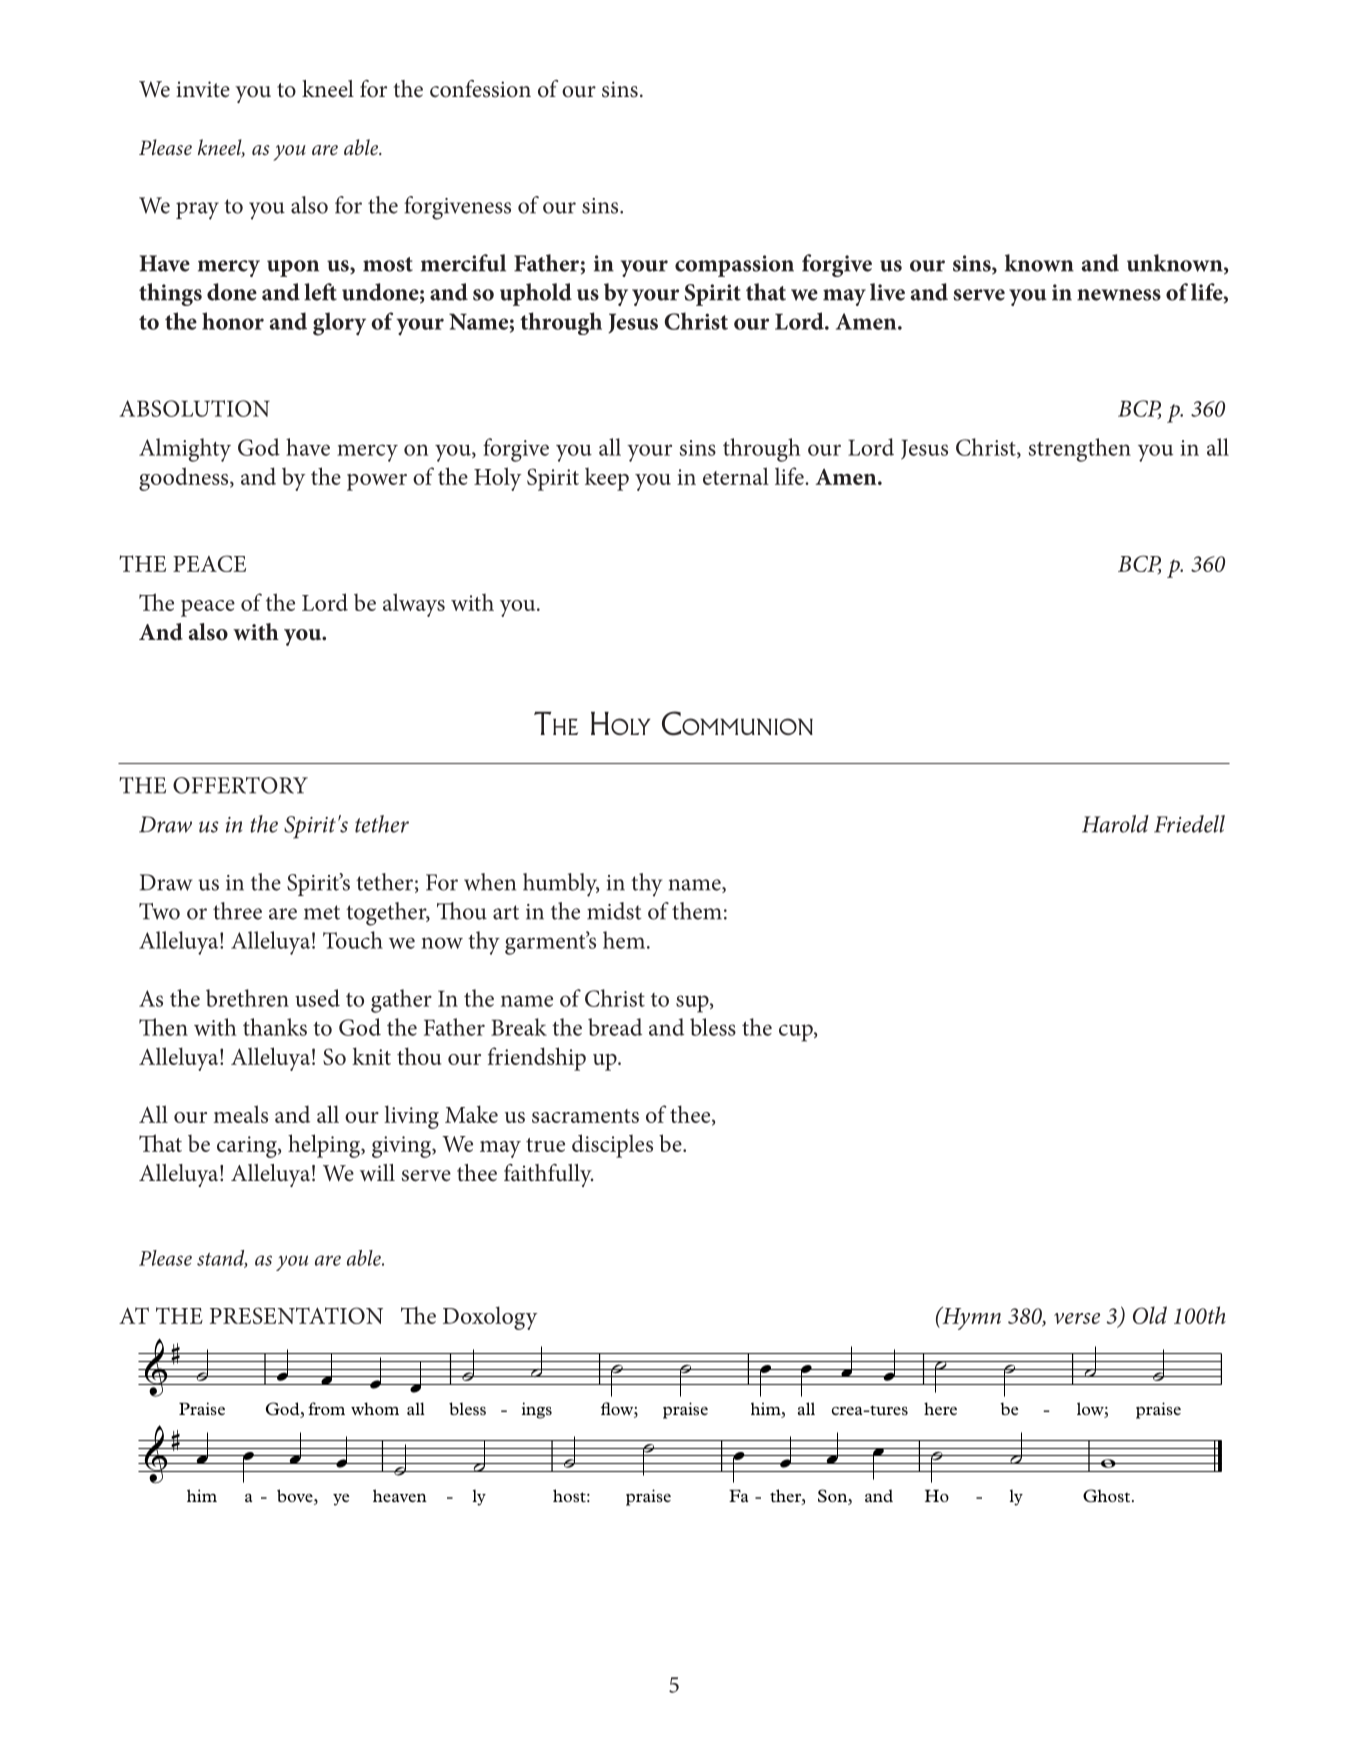 This screenshot has height=1744, width=1348. I want to click on confession, so click(480, 89).
